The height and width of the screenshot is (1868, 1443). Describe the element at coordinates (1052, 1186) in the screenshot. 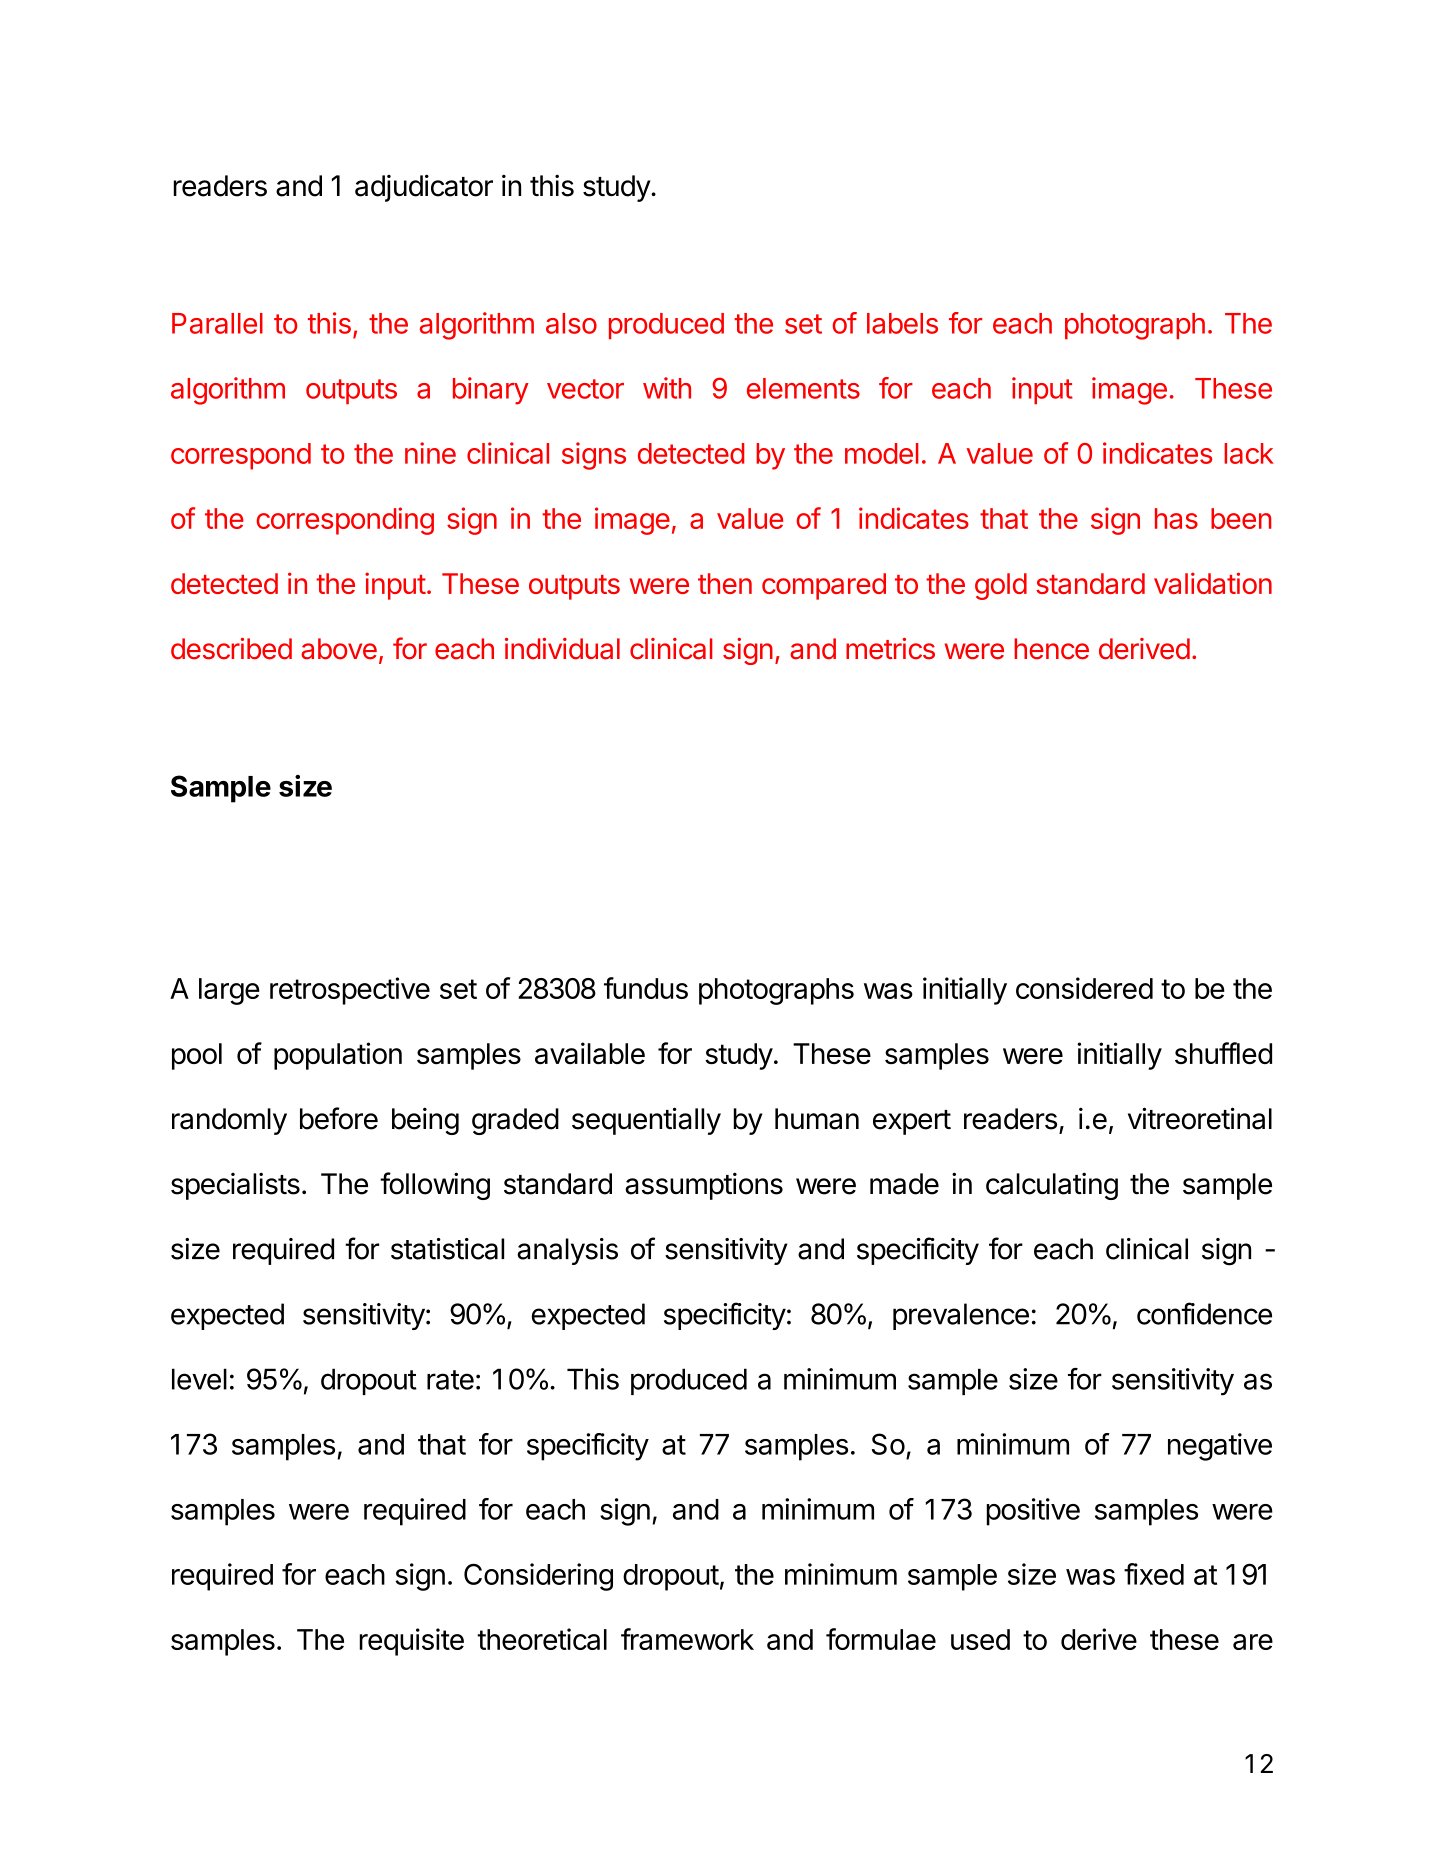

I see `calculating` at that location.
